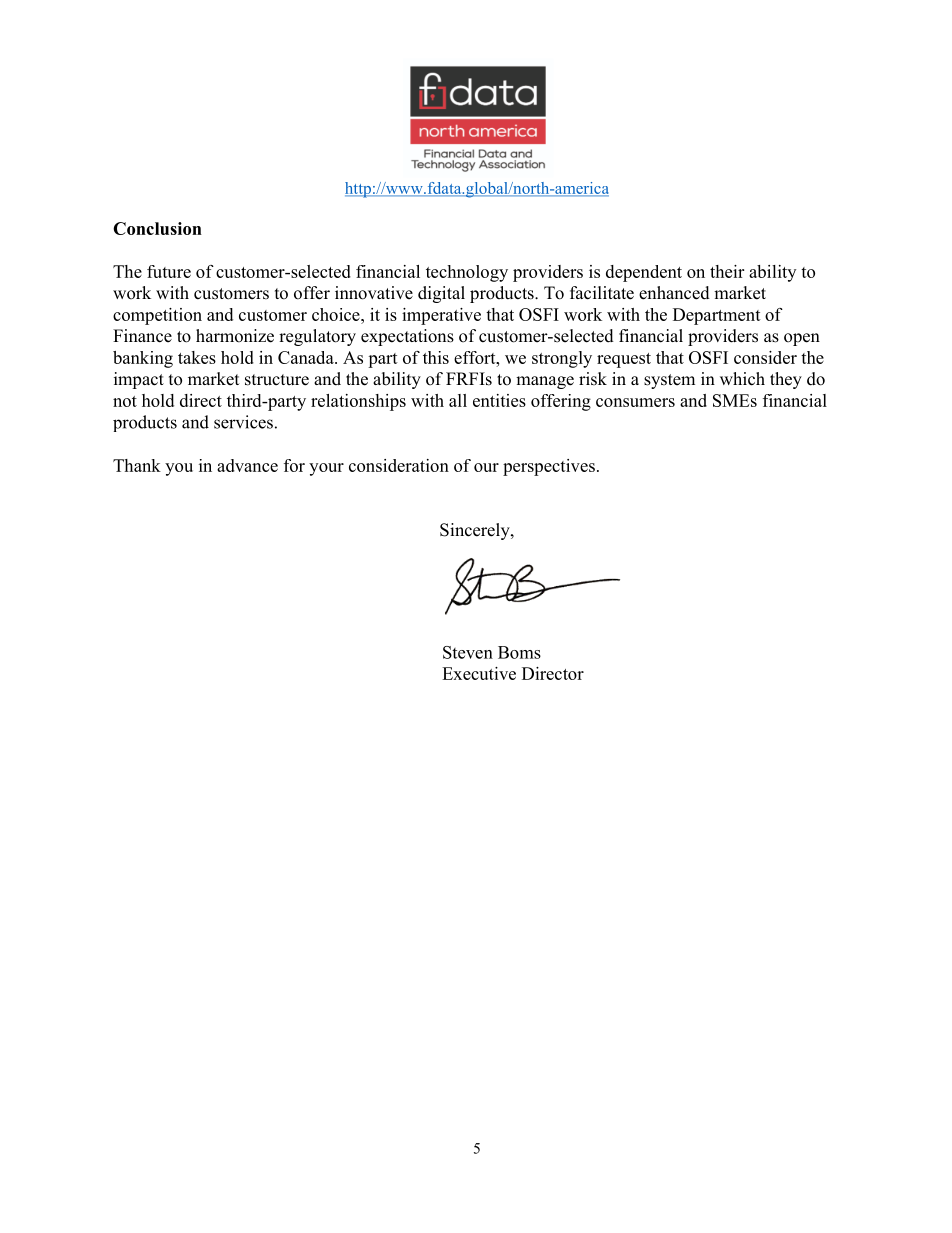 The image size is (952, 1233). I want to click on Thank, so click(137, 465).
